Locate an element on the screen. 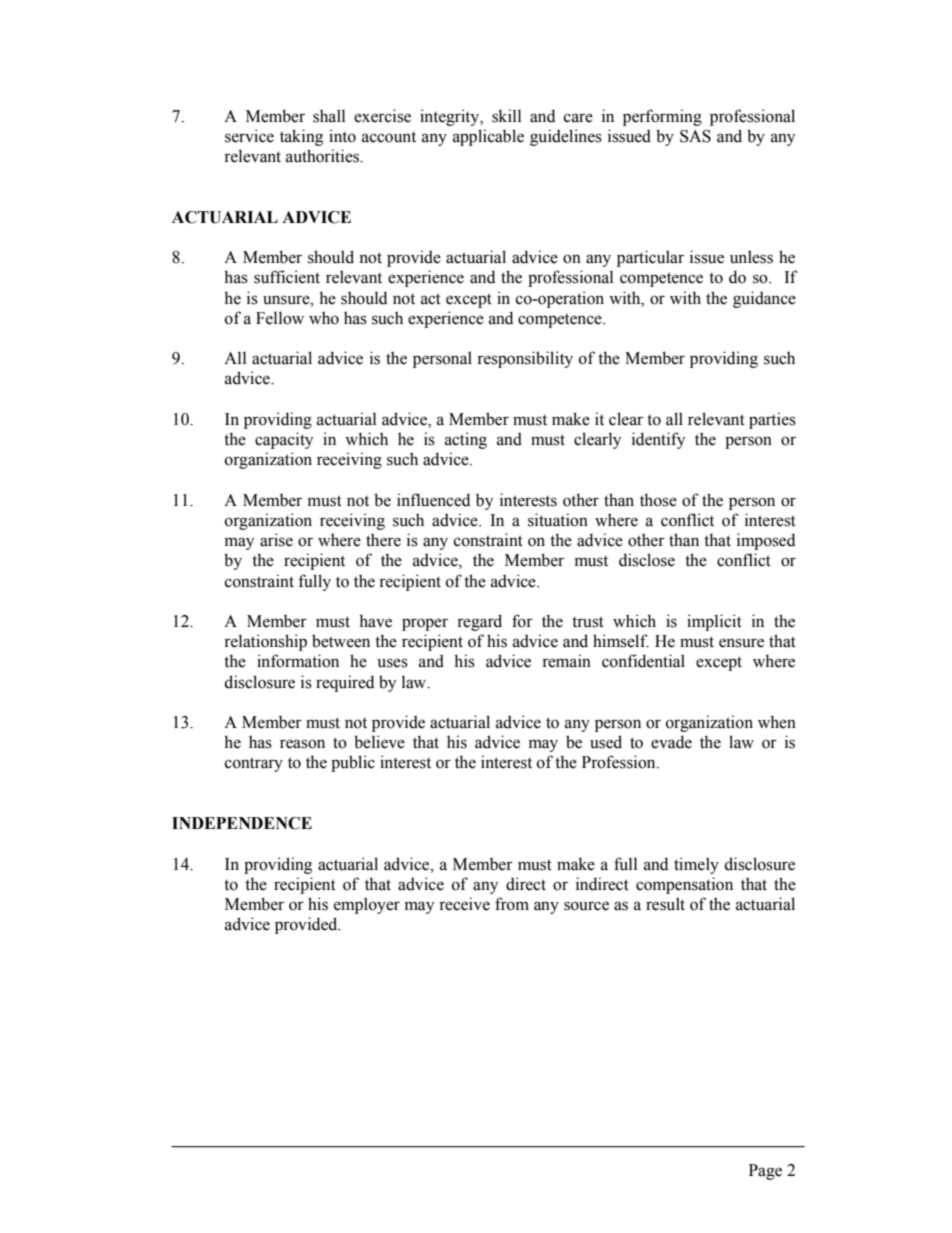  capacity is located at coordinates (284, 440).
